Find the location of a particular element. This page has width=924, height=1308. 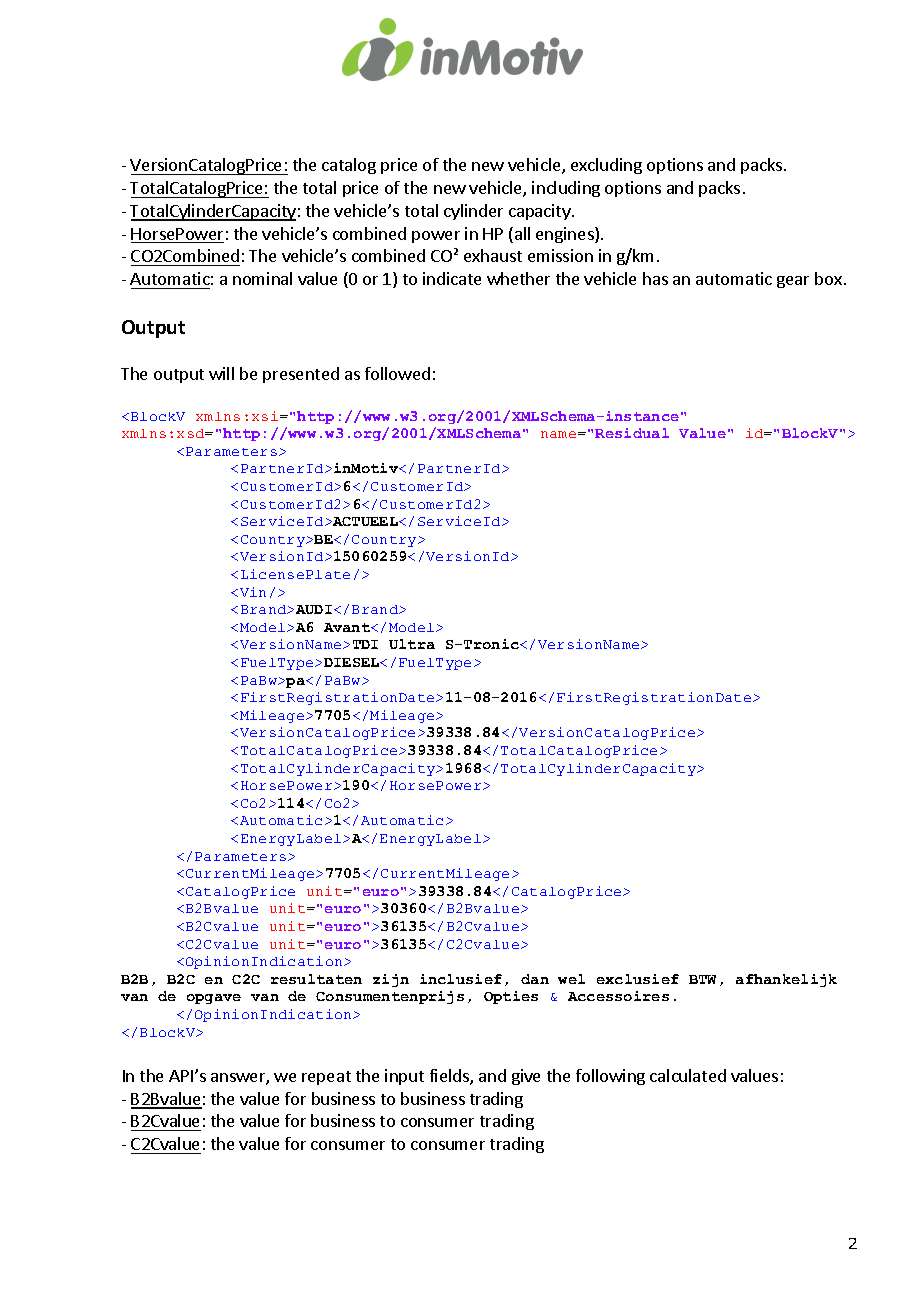

gear is located at coordinates (793, 282).
